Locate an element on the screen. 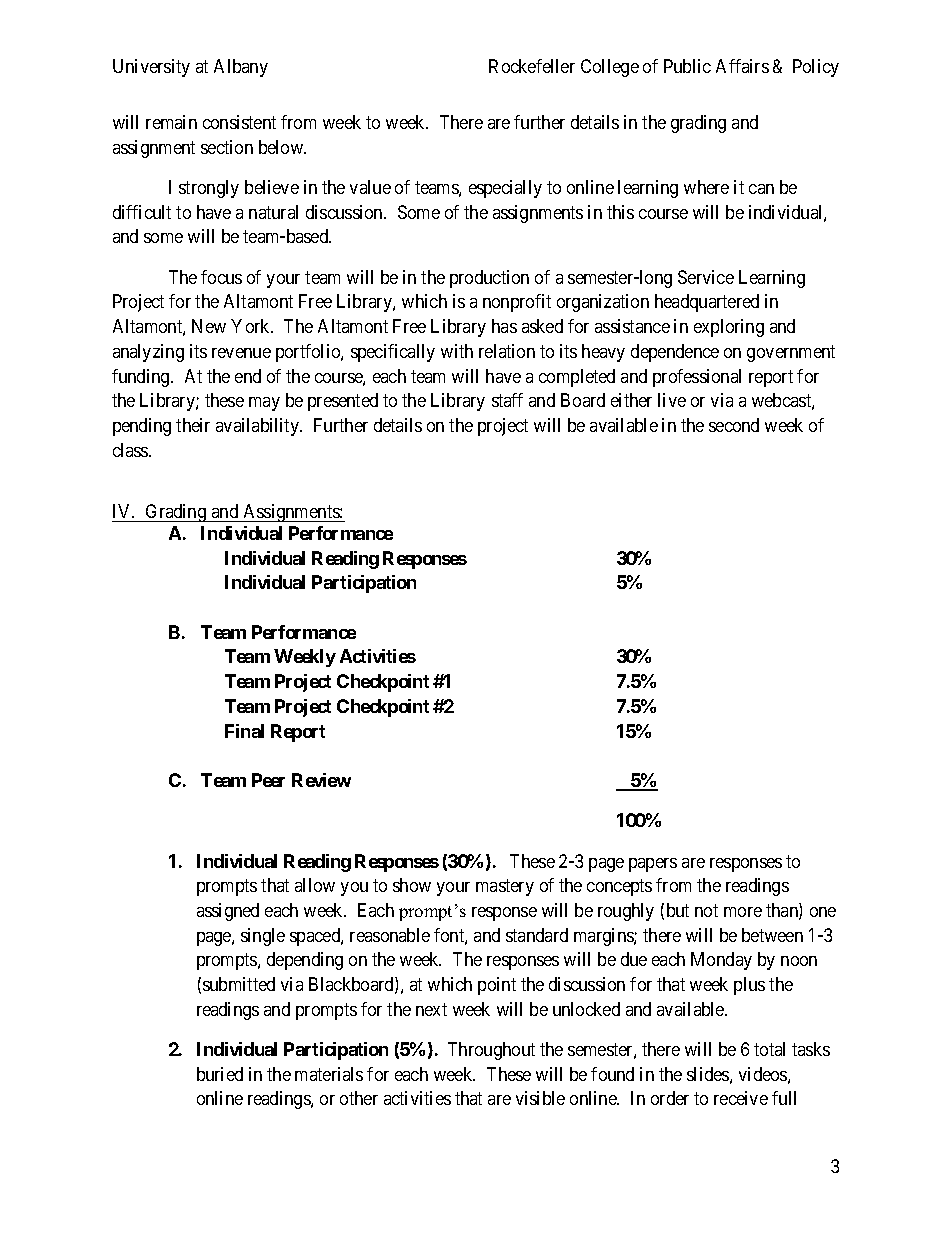 This screenshot has height=1233, width=952. Throughout is located at coordinates (491, 1051).
